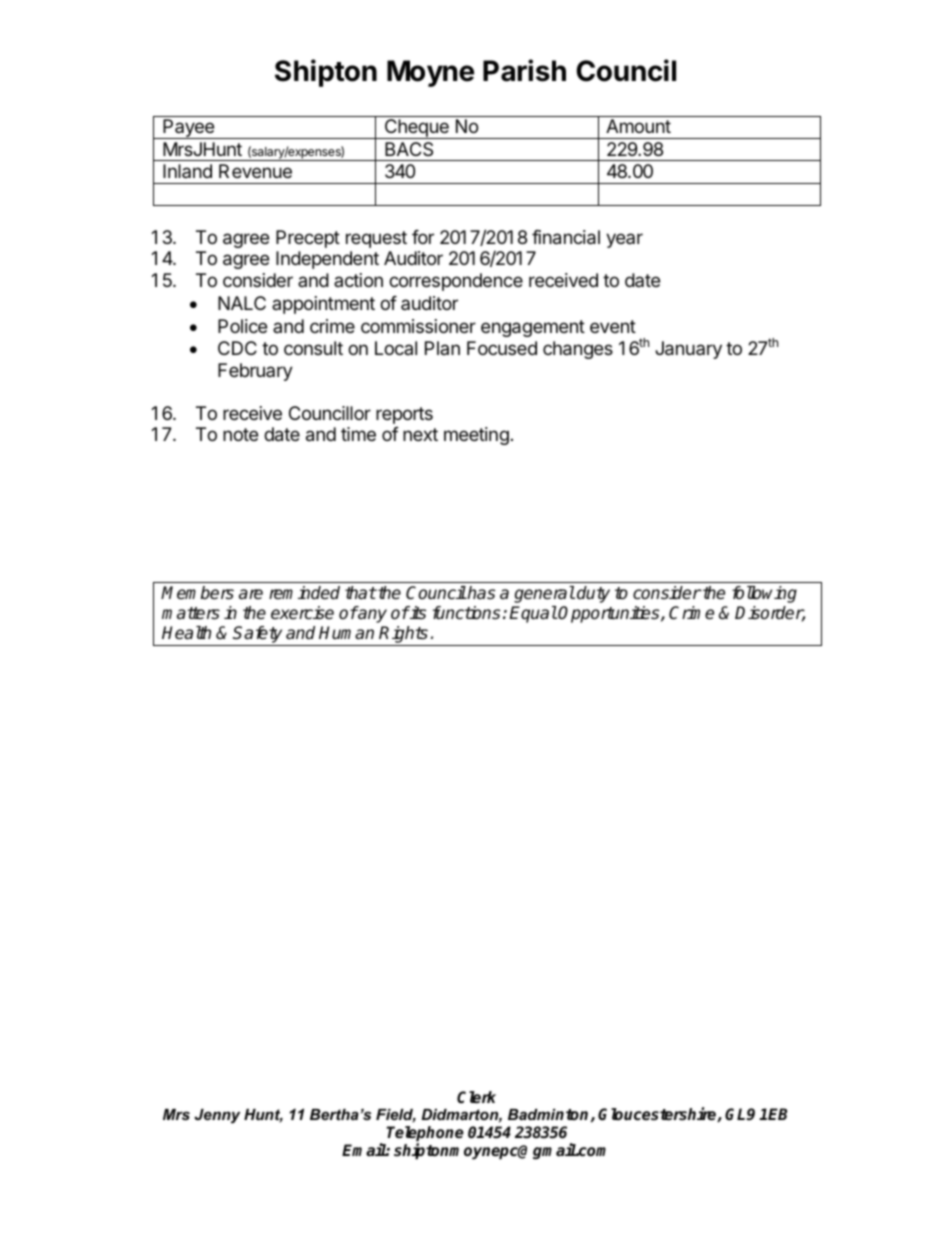  What do you see at coordinates (764, 594) in the screenshot?
I see `following` at bounding box center [764, 594].
